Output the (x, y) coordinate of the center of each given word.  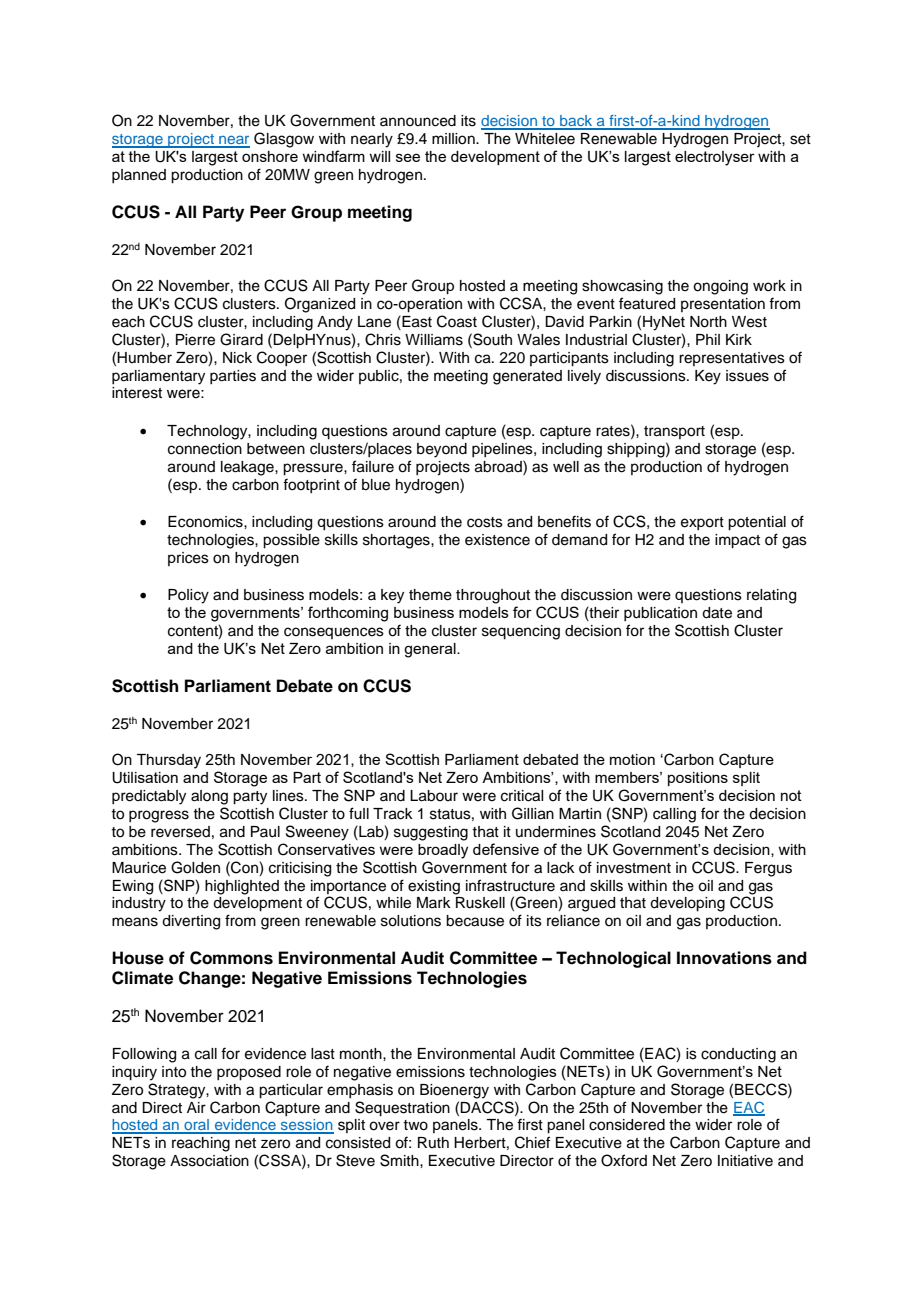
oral (196, 1126)
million (454, 139)
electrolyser (715, 158)
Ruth (433, 1142)
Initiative (745, 1161)
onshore (270, 156)
